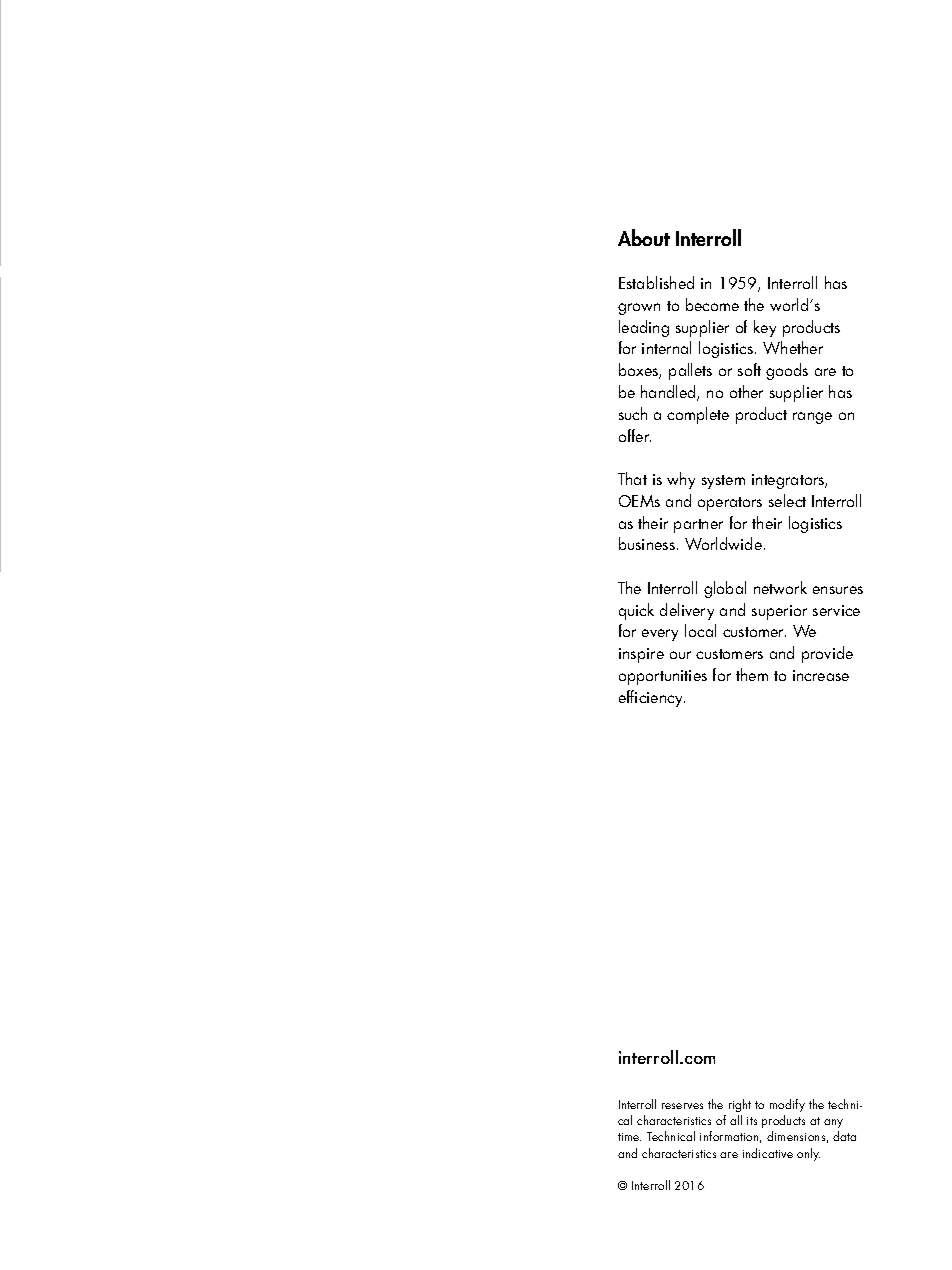  What do you see at coordinates (725, 589) in the document?
I see `global` at bounding box center [725, 589].
